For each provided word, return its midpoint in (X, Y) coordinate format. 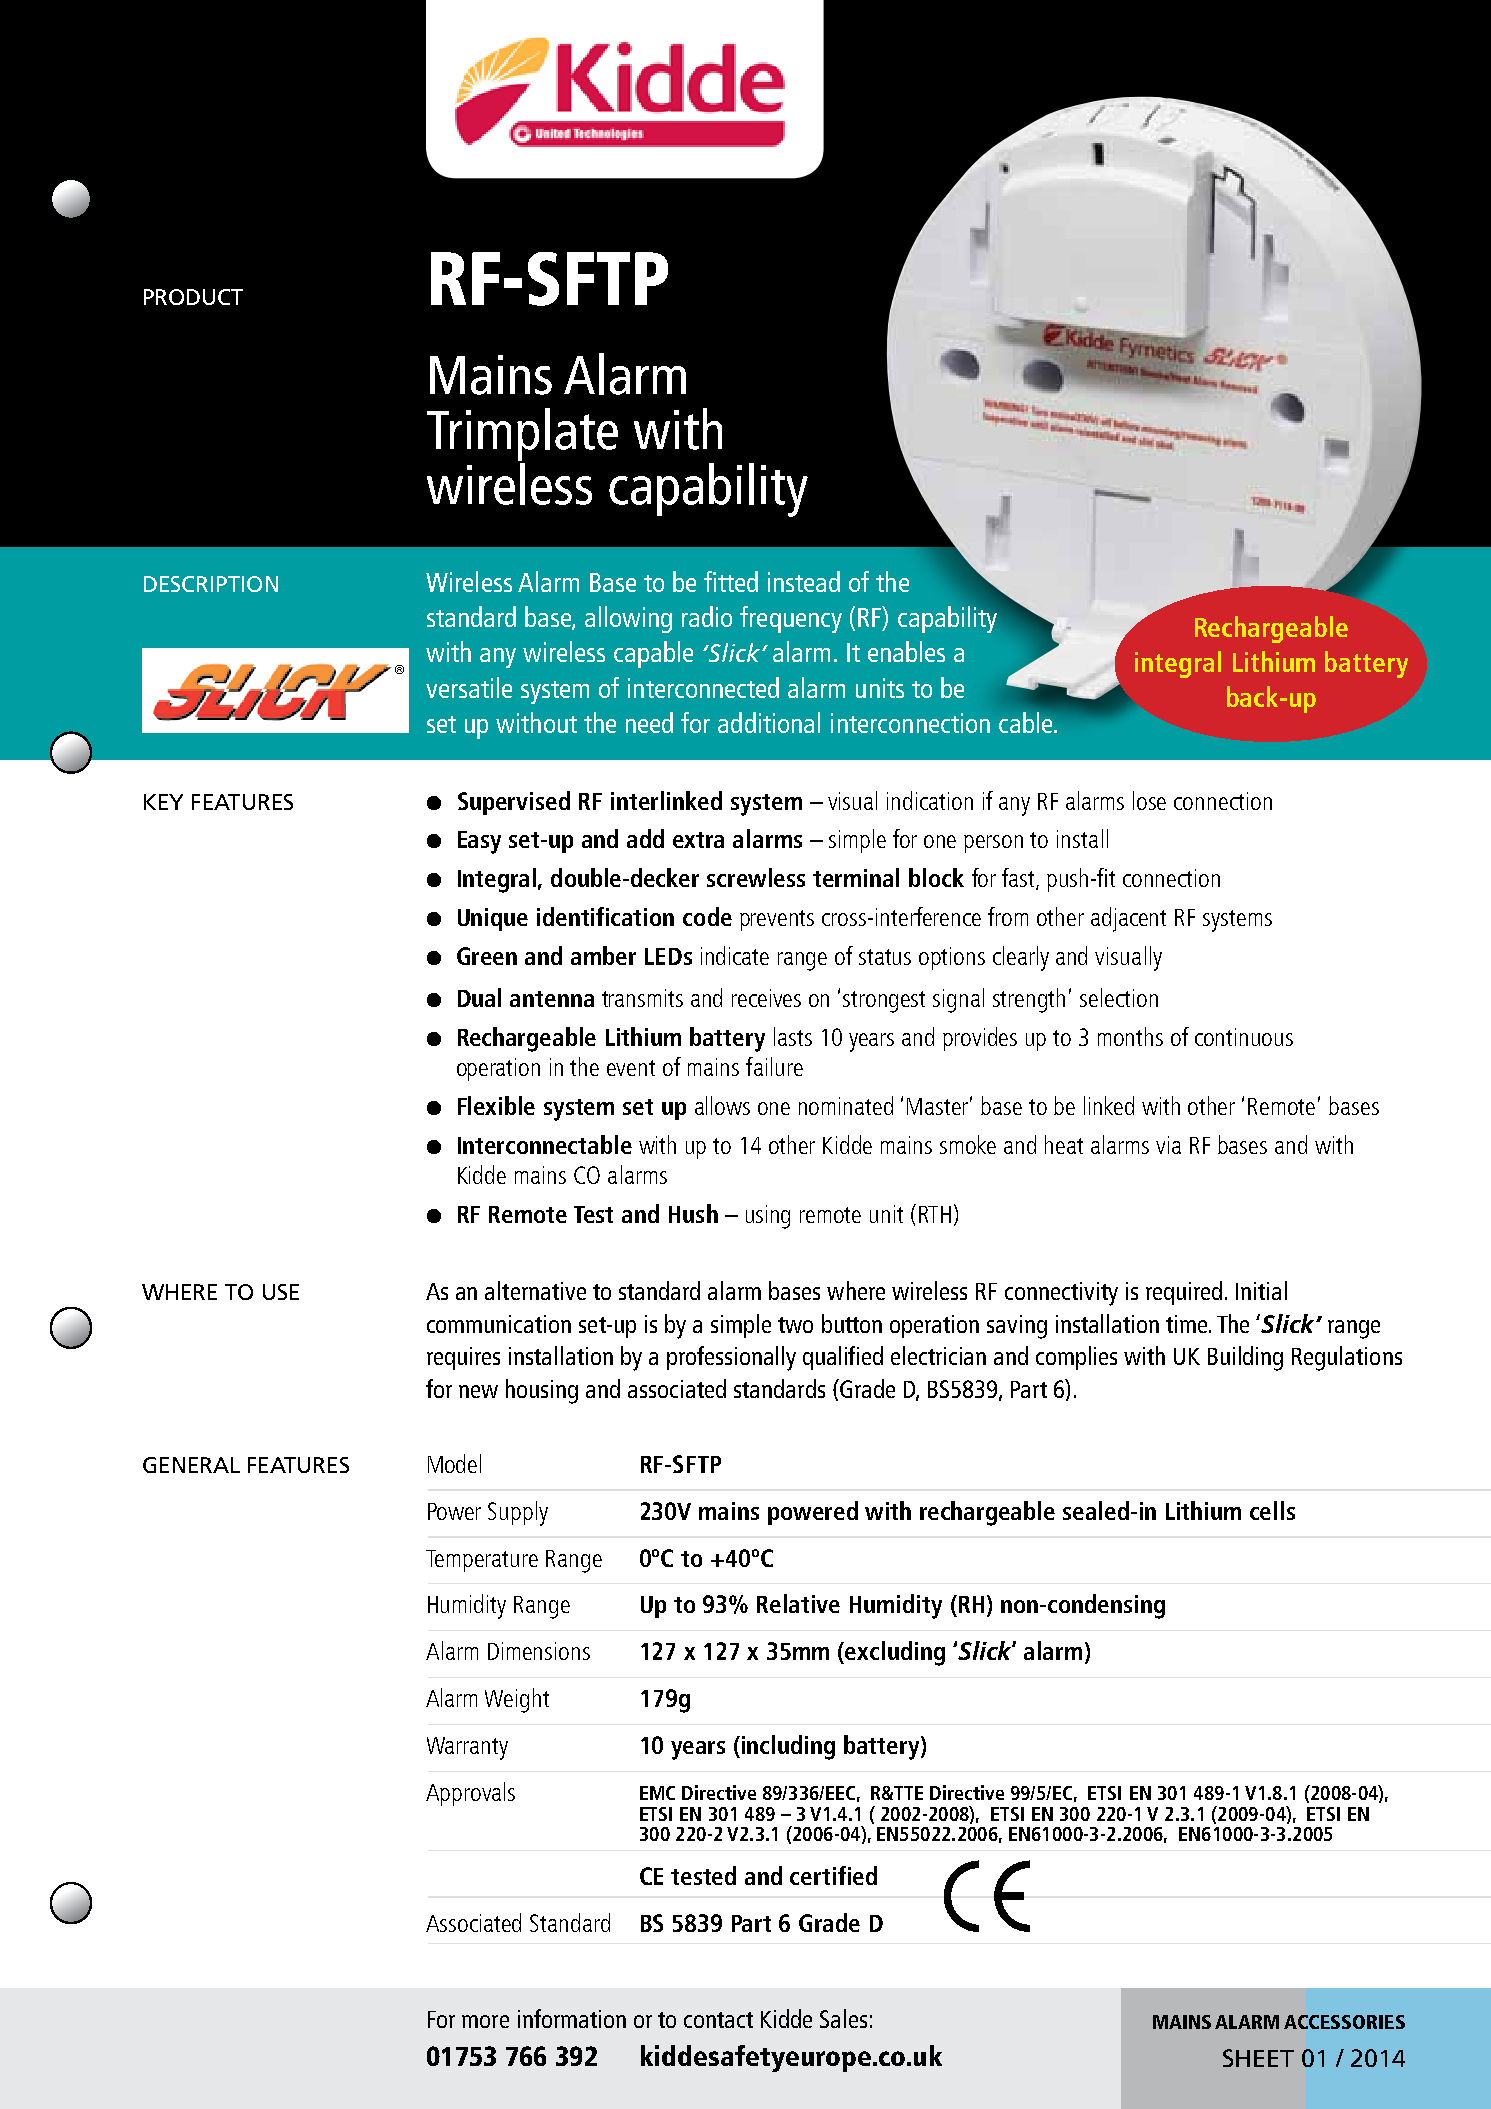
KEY (163, 802)
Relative (798, 1603)
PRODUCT (193, 297)
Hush (693, 1213)
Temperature (482, 1561)
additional (769, 722)
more (485, 2021)
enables (906, 651)
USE (281, 1292)
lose (1149, 800)
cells (1272, 1510)
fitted (731, 581)
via (1168, 1145)
